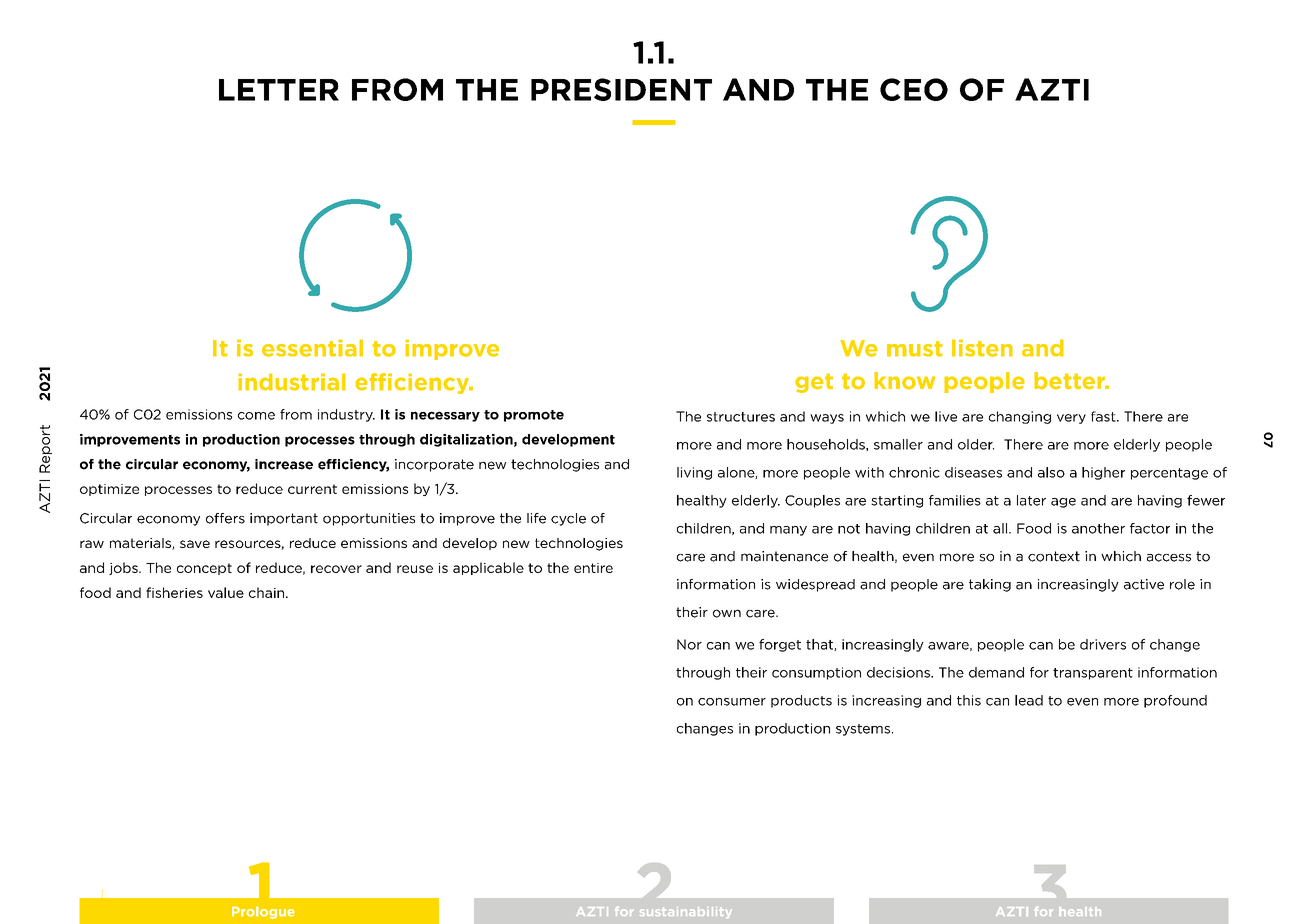  What do you see at coordinates (263, 912) in the document?
I see `Prologue` at bounding box center [263, 912].
